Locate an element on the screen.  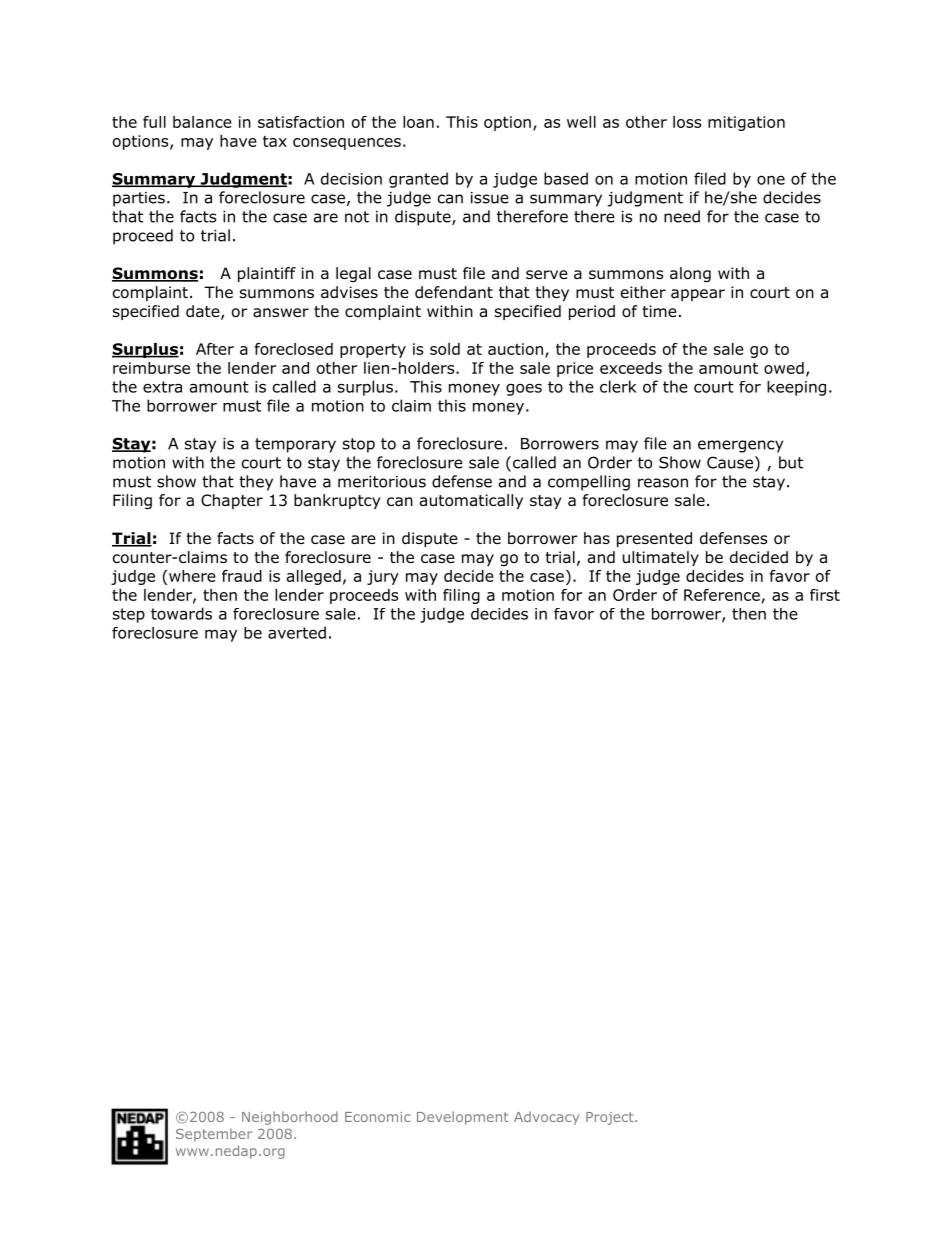
Advocacy is located at coordinates (546, 1118).
